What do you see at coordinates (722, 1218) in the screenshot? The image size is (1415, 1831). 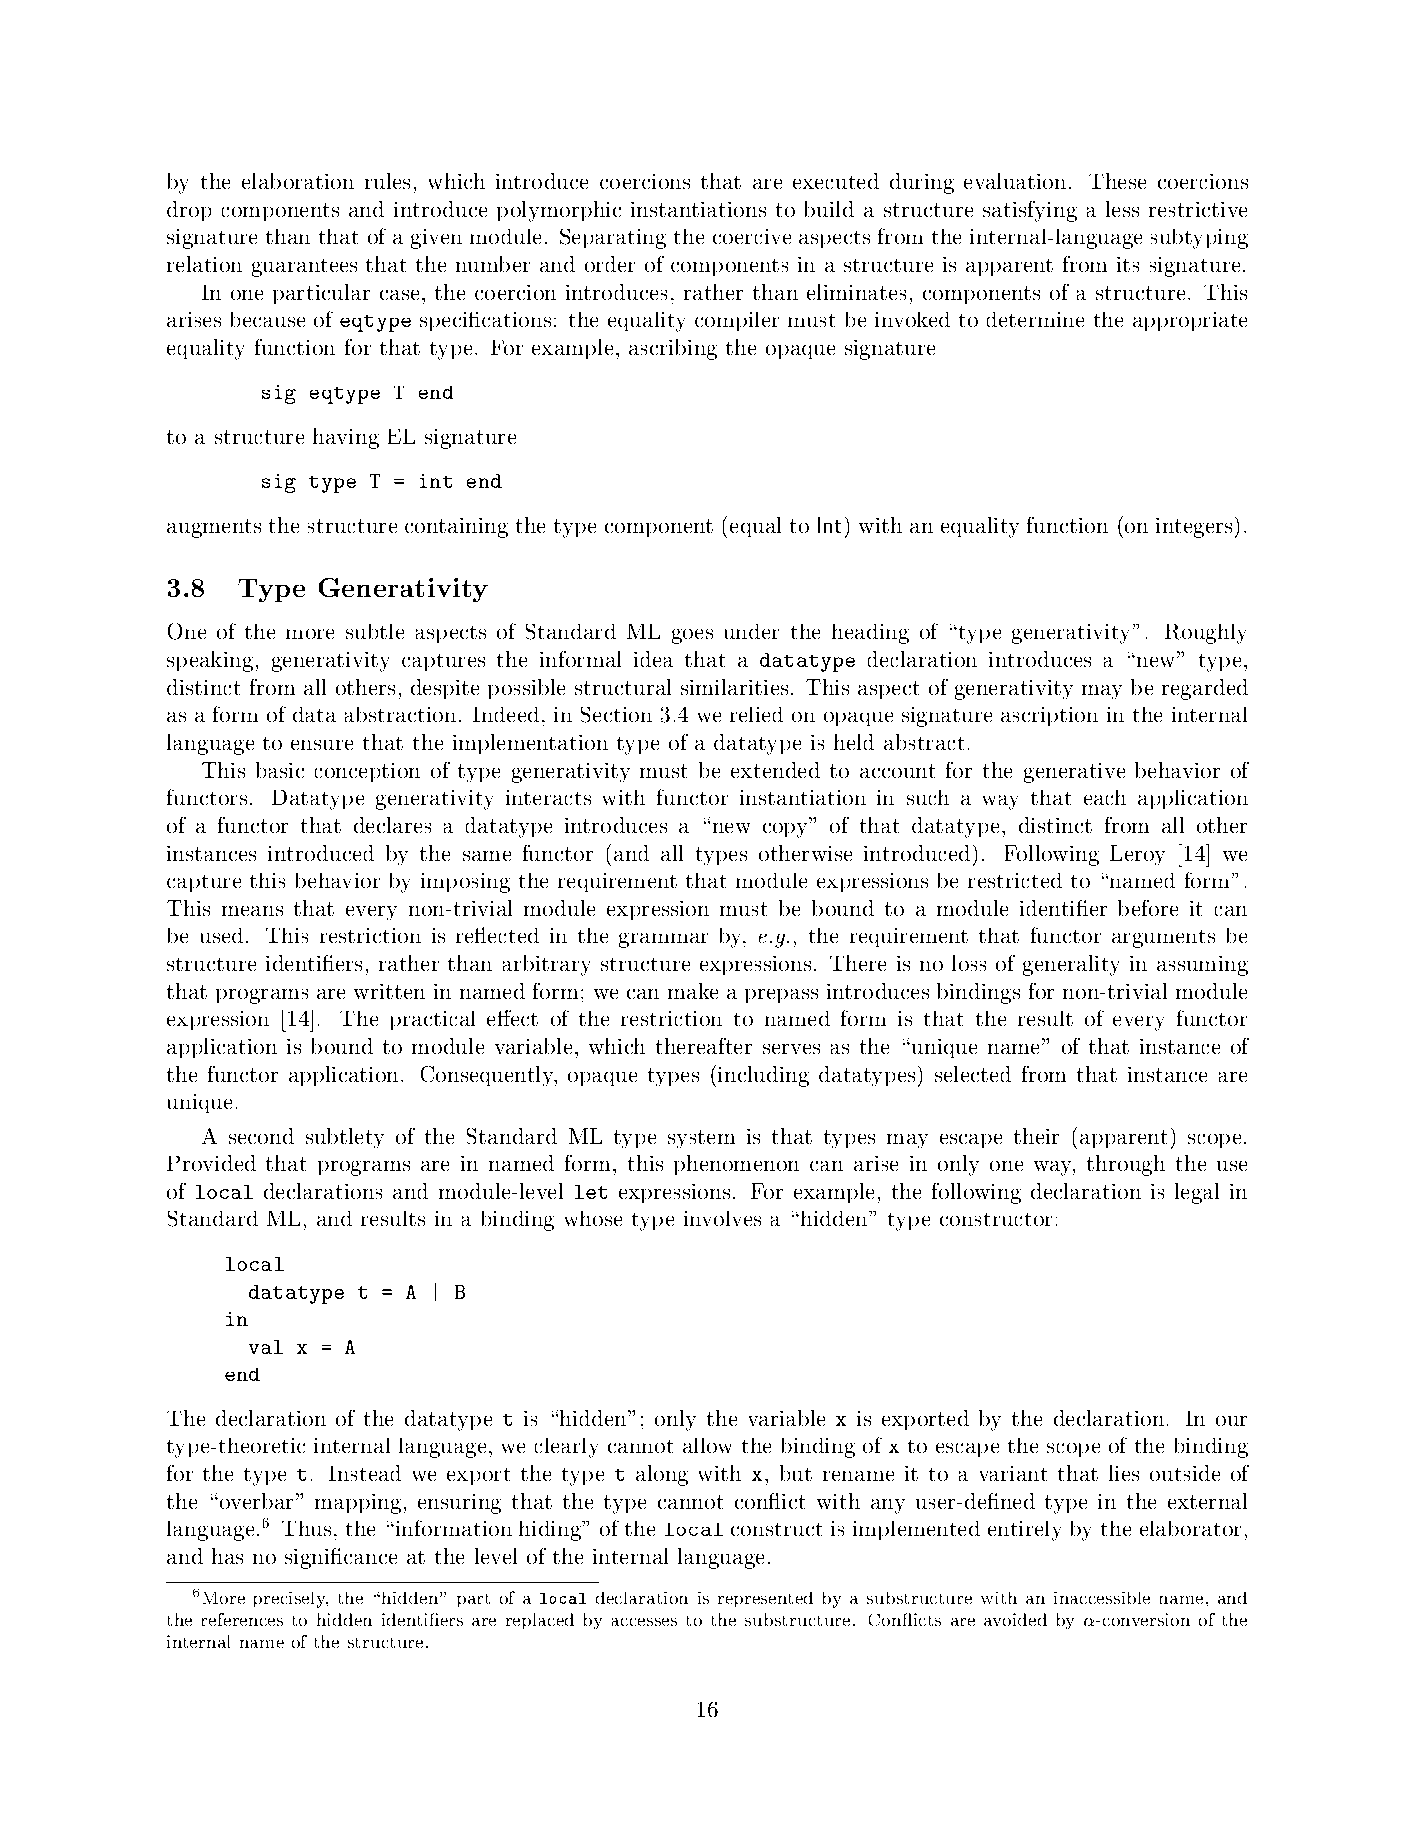 I see `involves` at bounding box center [722, 1218].
